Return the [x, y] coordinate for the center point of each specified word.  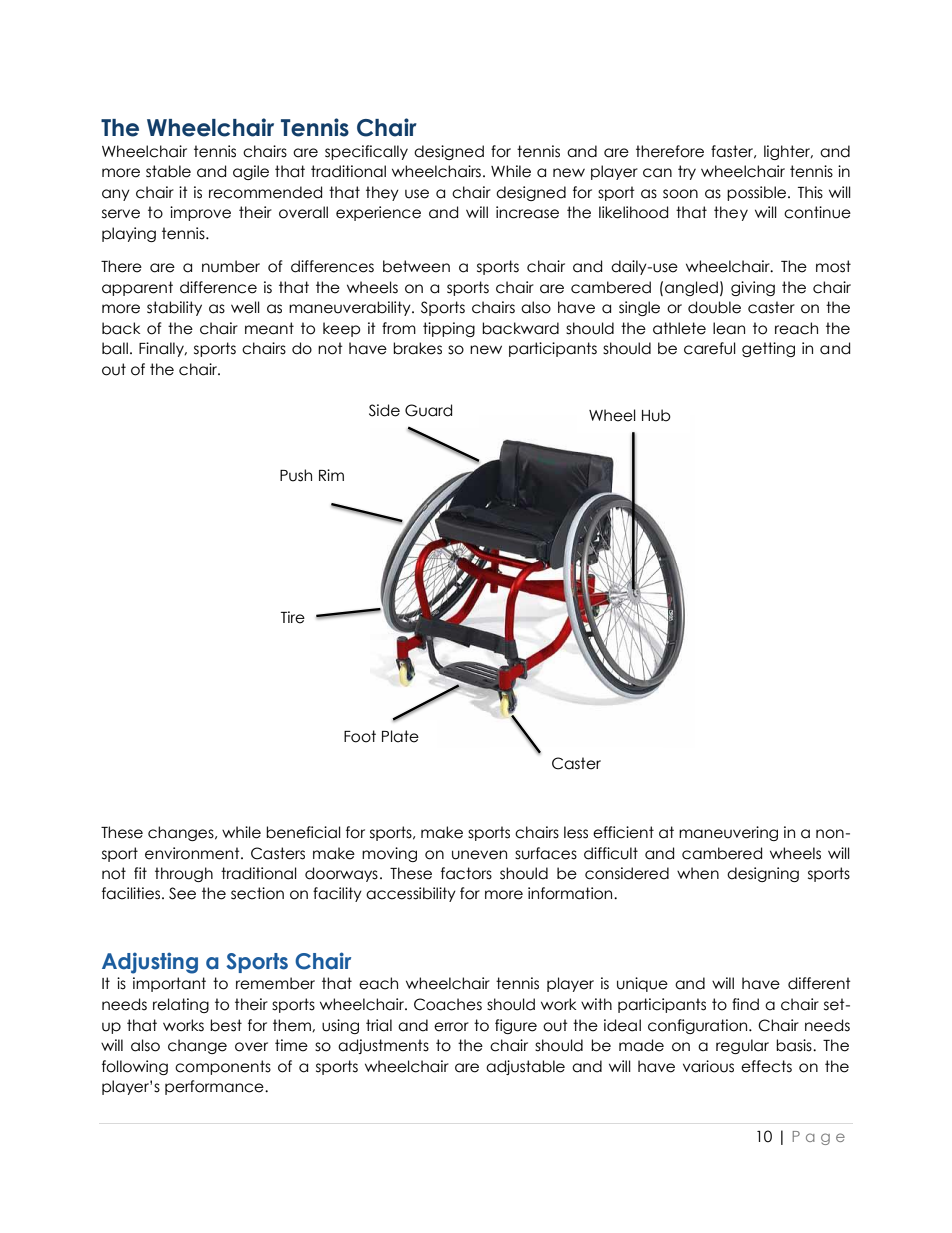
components [223, 1067]
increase [527, 212]
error [451, 1027]
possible [758, 193]
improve [200, 213]
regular [742, 1046]
